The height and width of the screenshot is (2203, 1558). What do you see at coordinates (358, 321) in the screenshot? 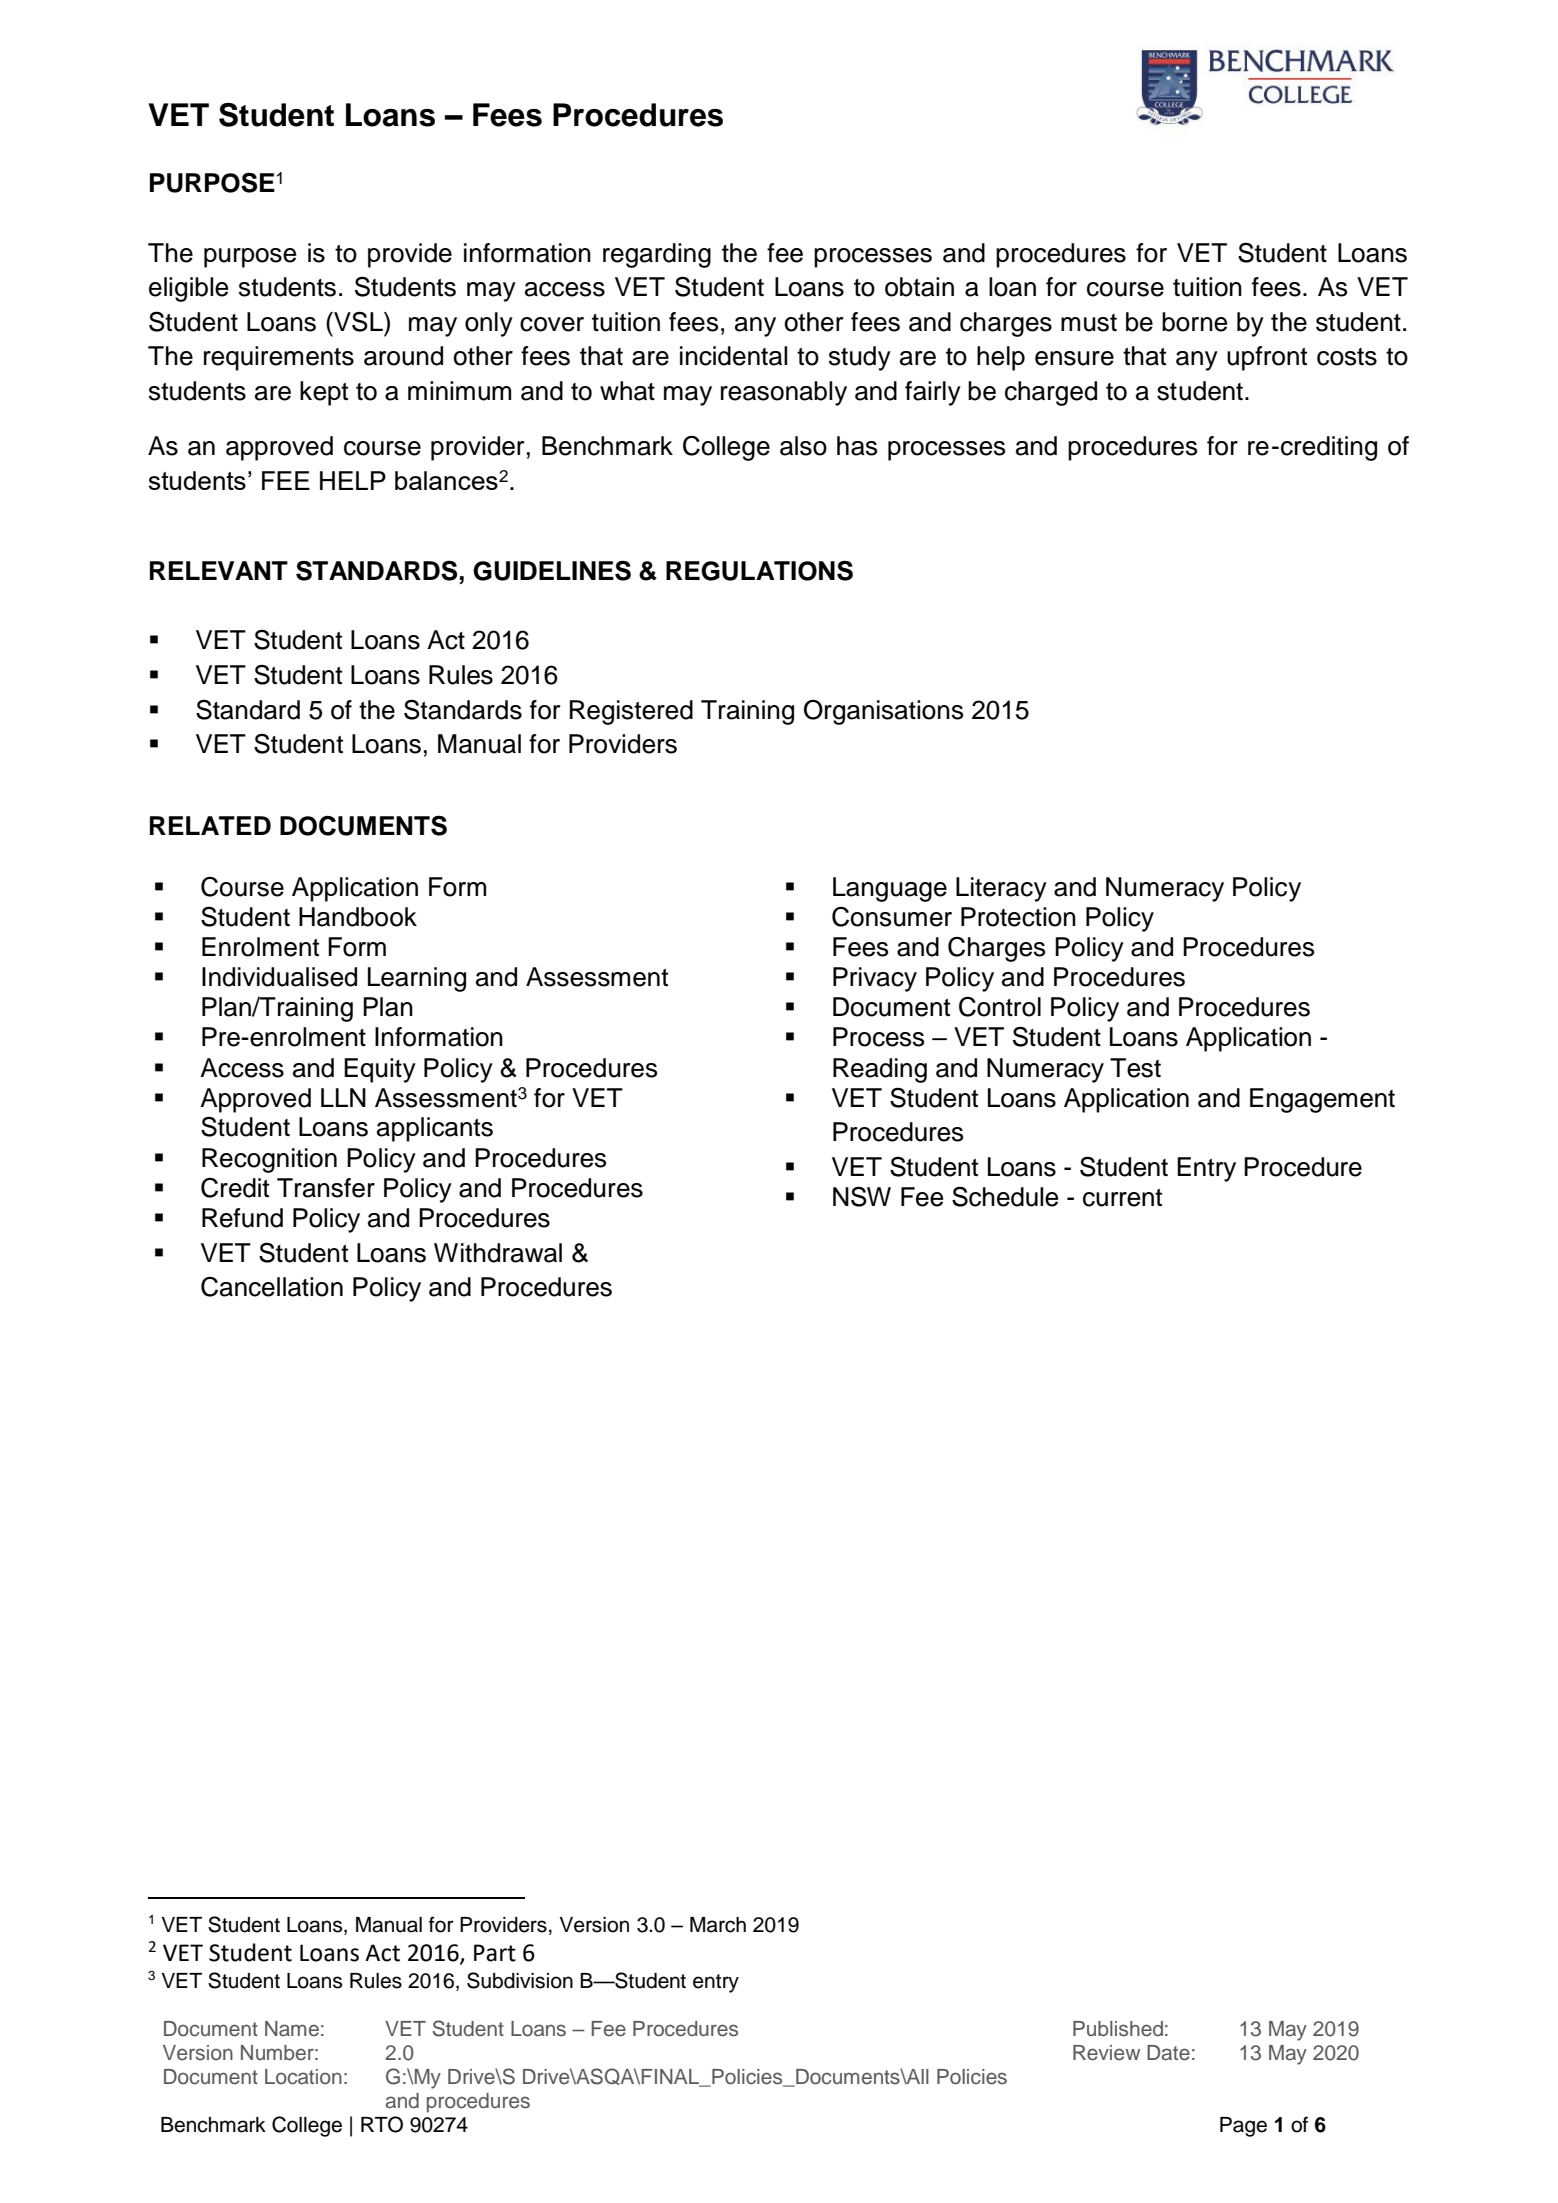
I see `VSL` at bounding box center [358, 321].
